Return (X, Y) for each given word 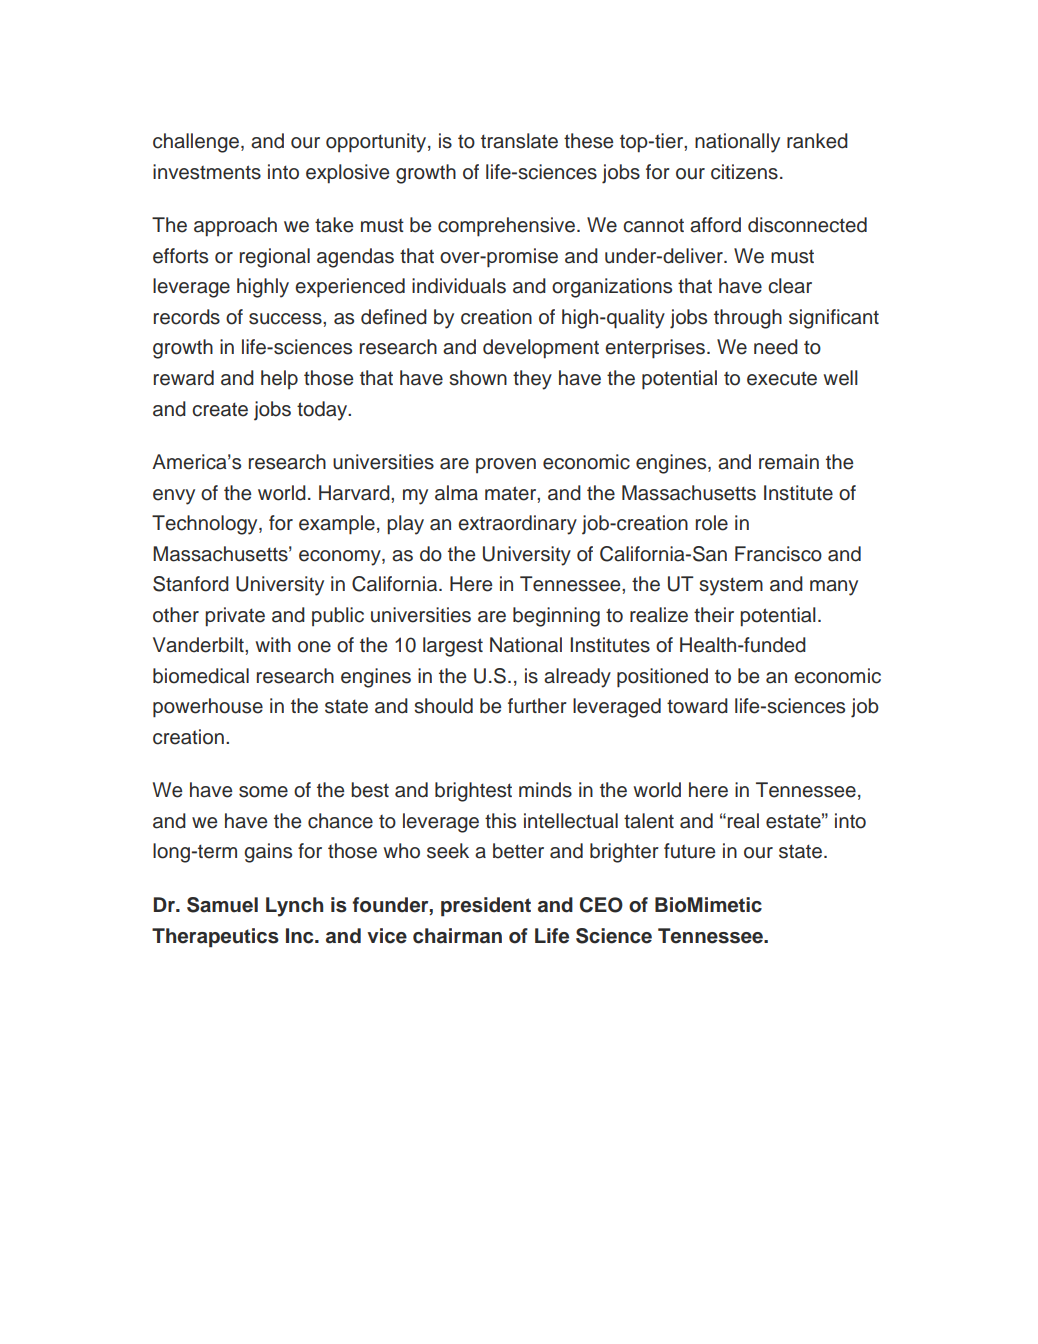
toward (697, 706)
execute (782, 379)
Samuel (222, 905)
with (273, 644)
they (532, 380)
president (486, 907)
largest (453, 647)
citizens (744, 172)
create (220, 409)
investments (207, 172)
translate (519, 141)
